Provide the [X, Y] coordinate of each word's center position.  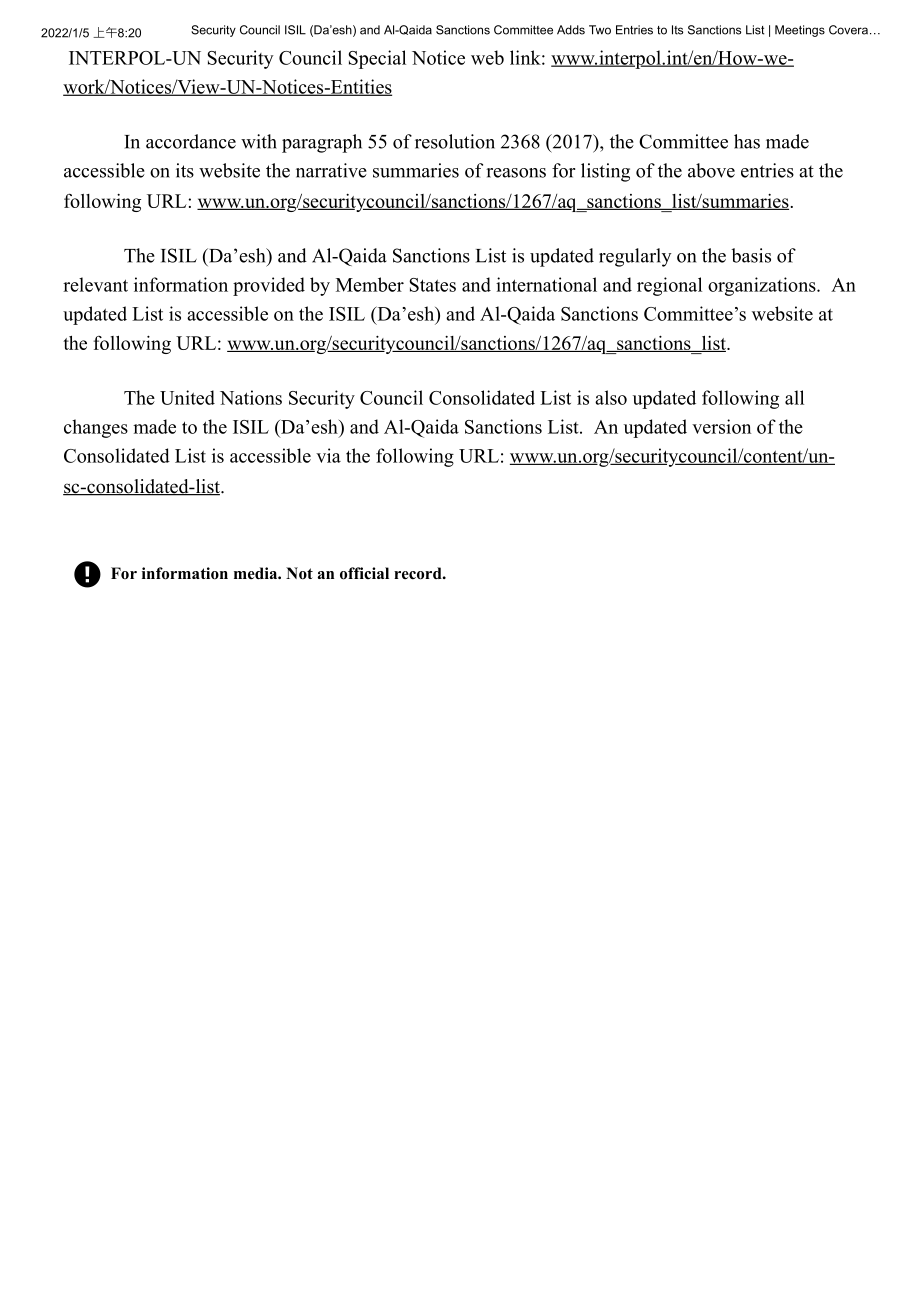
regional [669, 286]
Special [377, 59]
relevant [95, 284]
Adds [571, 30]
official [364, 573]
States [432, 285]
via [328, 455]
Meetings [800, 31]
